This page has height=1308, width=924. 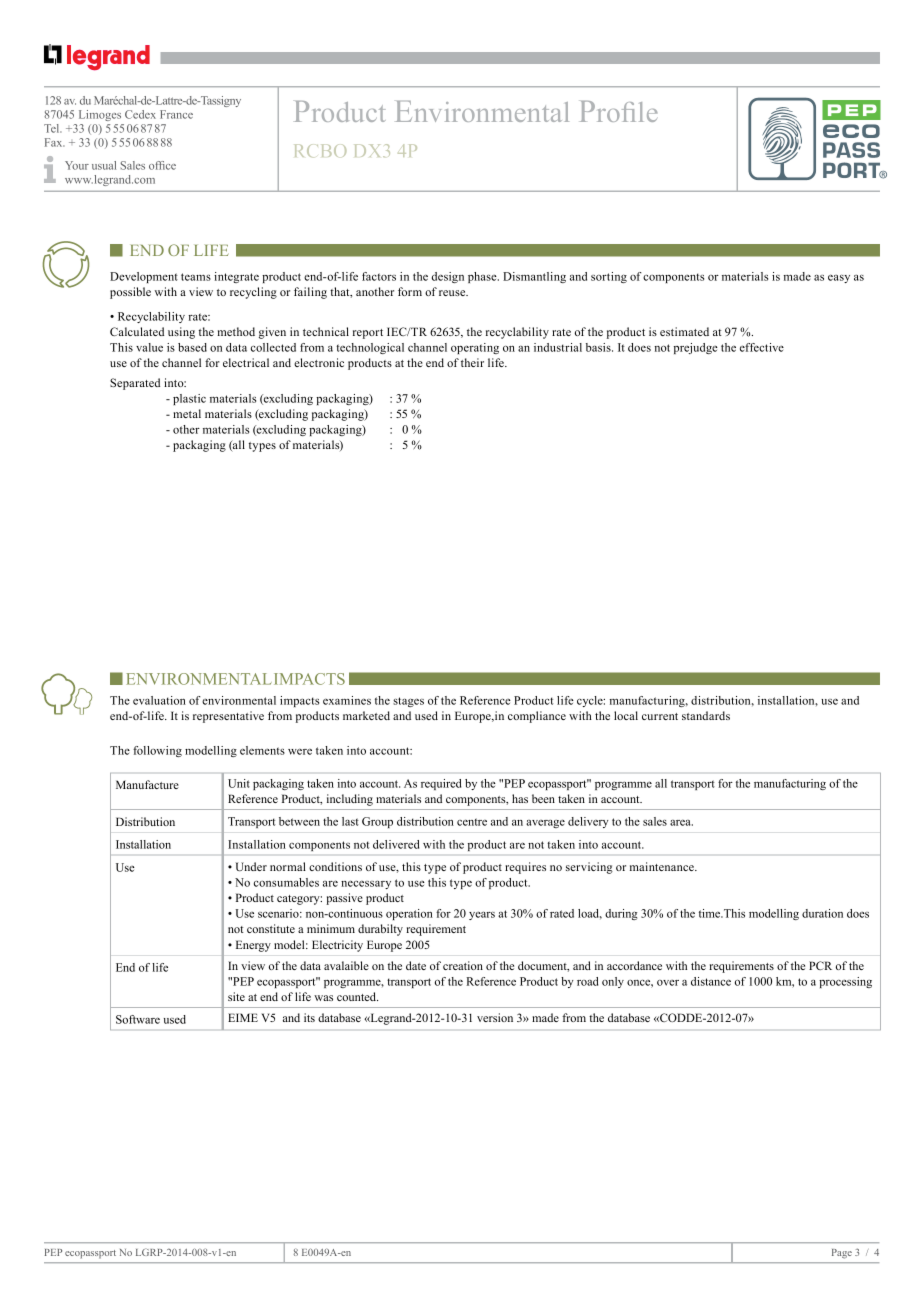 What do you see at coordinates (138, 1019) in the page?
I see `Software` at bounding box center [138, 1019].
